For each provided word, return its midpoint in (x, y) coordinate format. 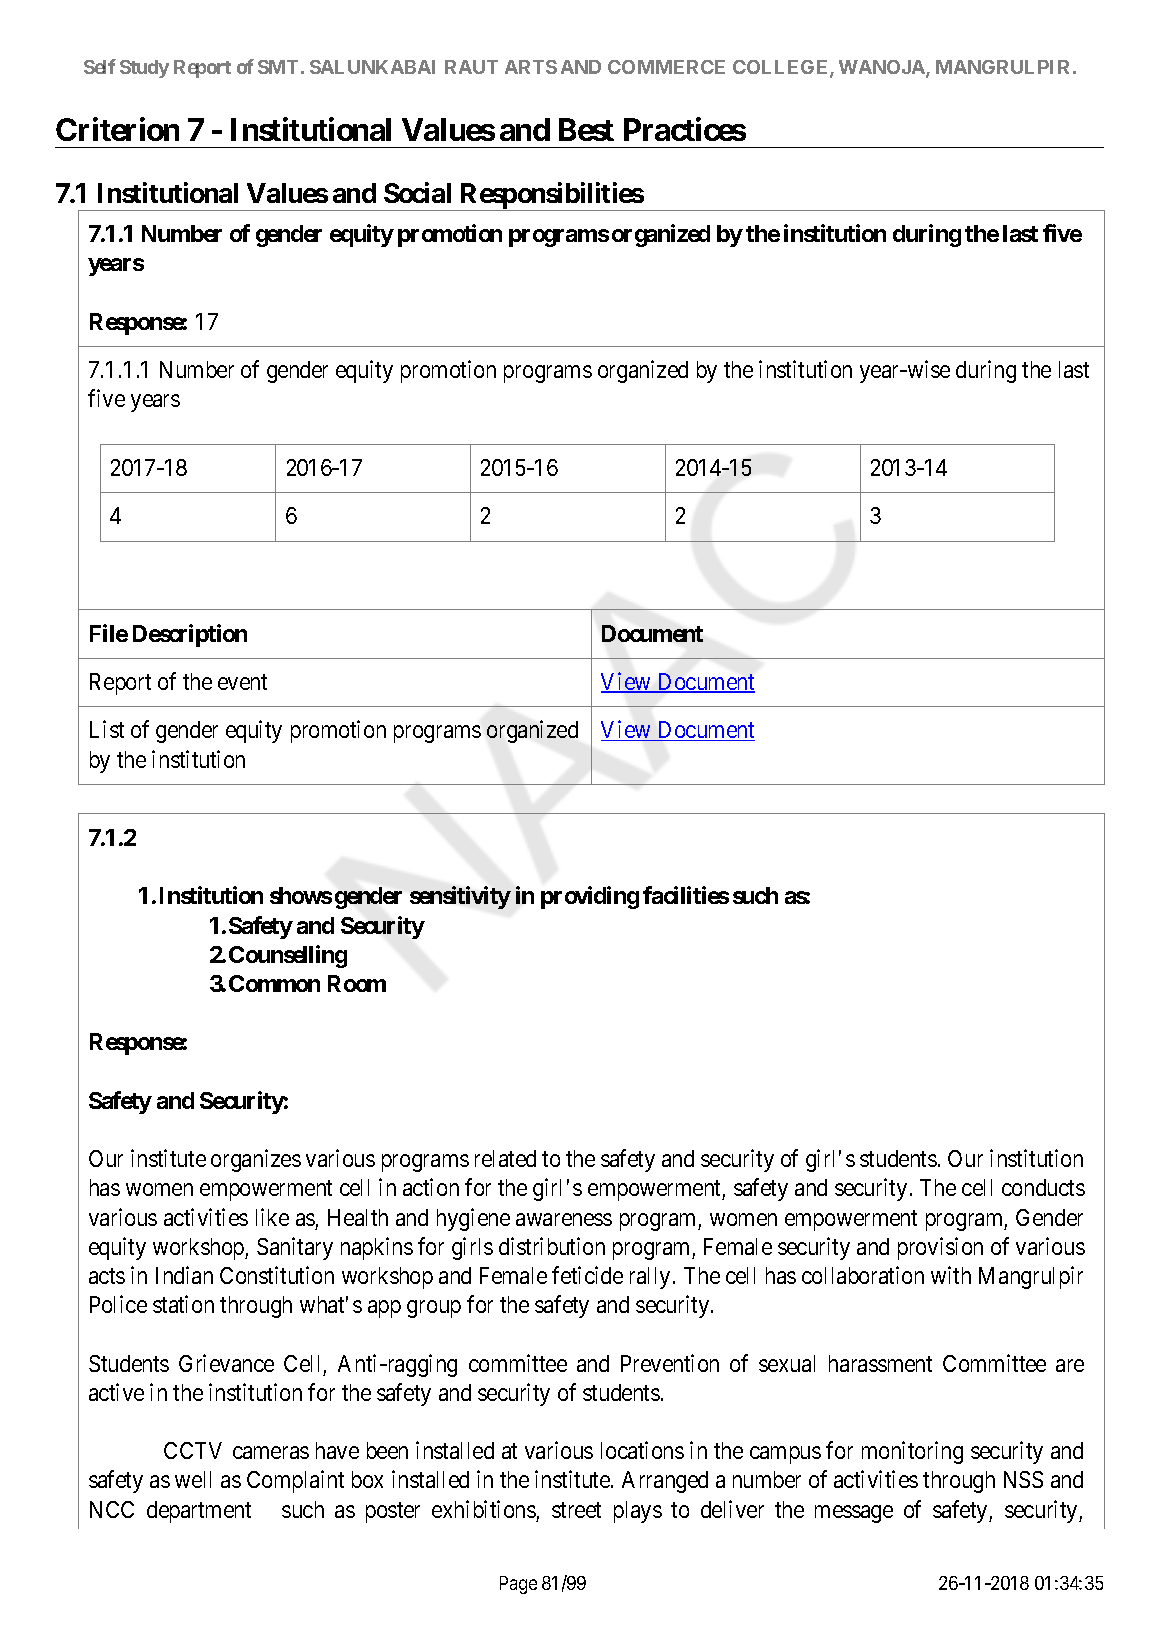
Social (417, 192)
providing (590, 897)
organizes (256, 1160)
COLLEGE (782, 68)
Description (190, 635)
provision (940, 1248)
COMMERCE (666, 67)
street (576, 1510)
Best (586, 129)
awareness (564, 1219)
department (199, 1512)
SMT (278, 67)
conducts (1043, 1187)
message (854, 1514)
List (107, 729)
